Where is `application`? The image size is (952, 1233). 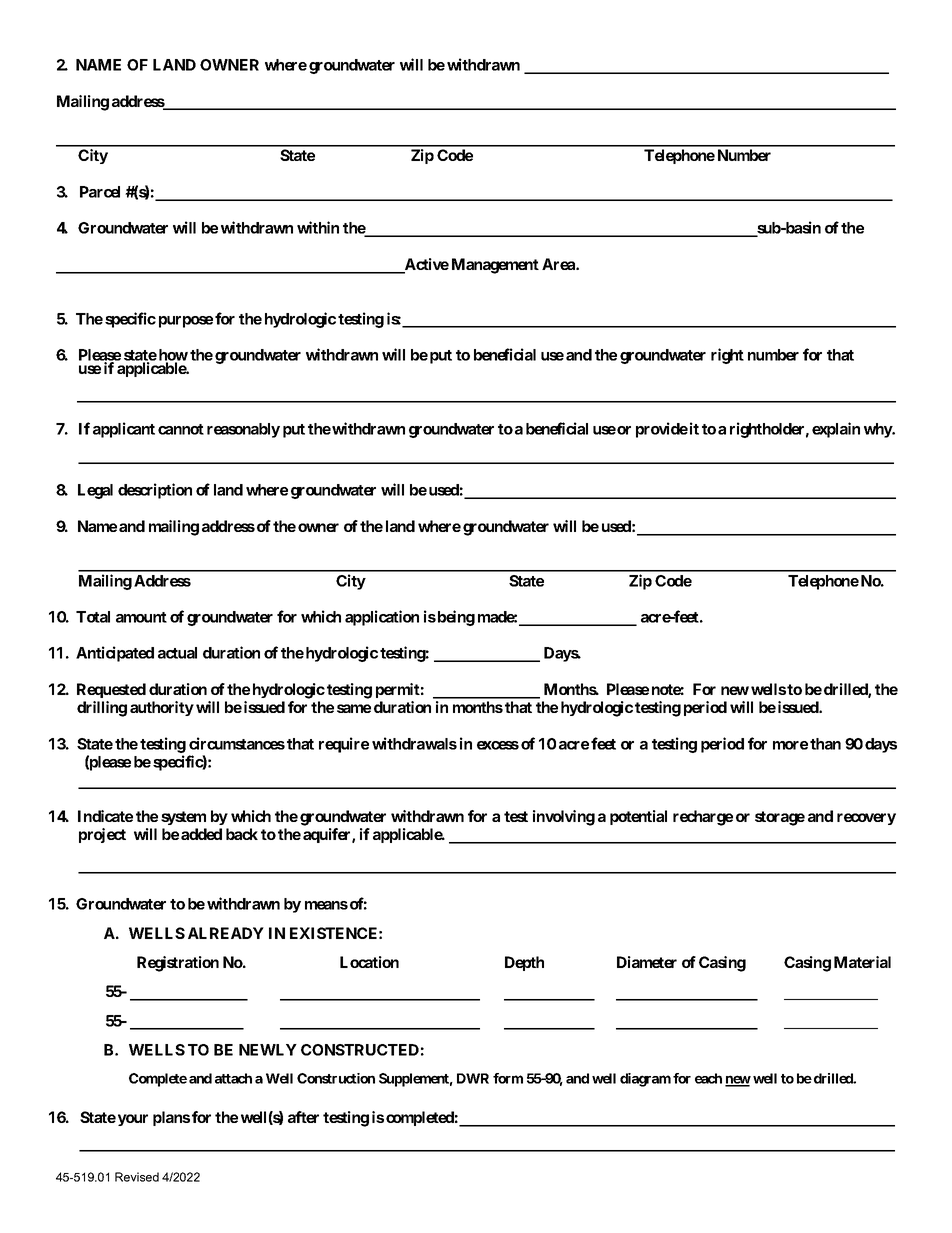 application is located at coordinates (382, 618).
